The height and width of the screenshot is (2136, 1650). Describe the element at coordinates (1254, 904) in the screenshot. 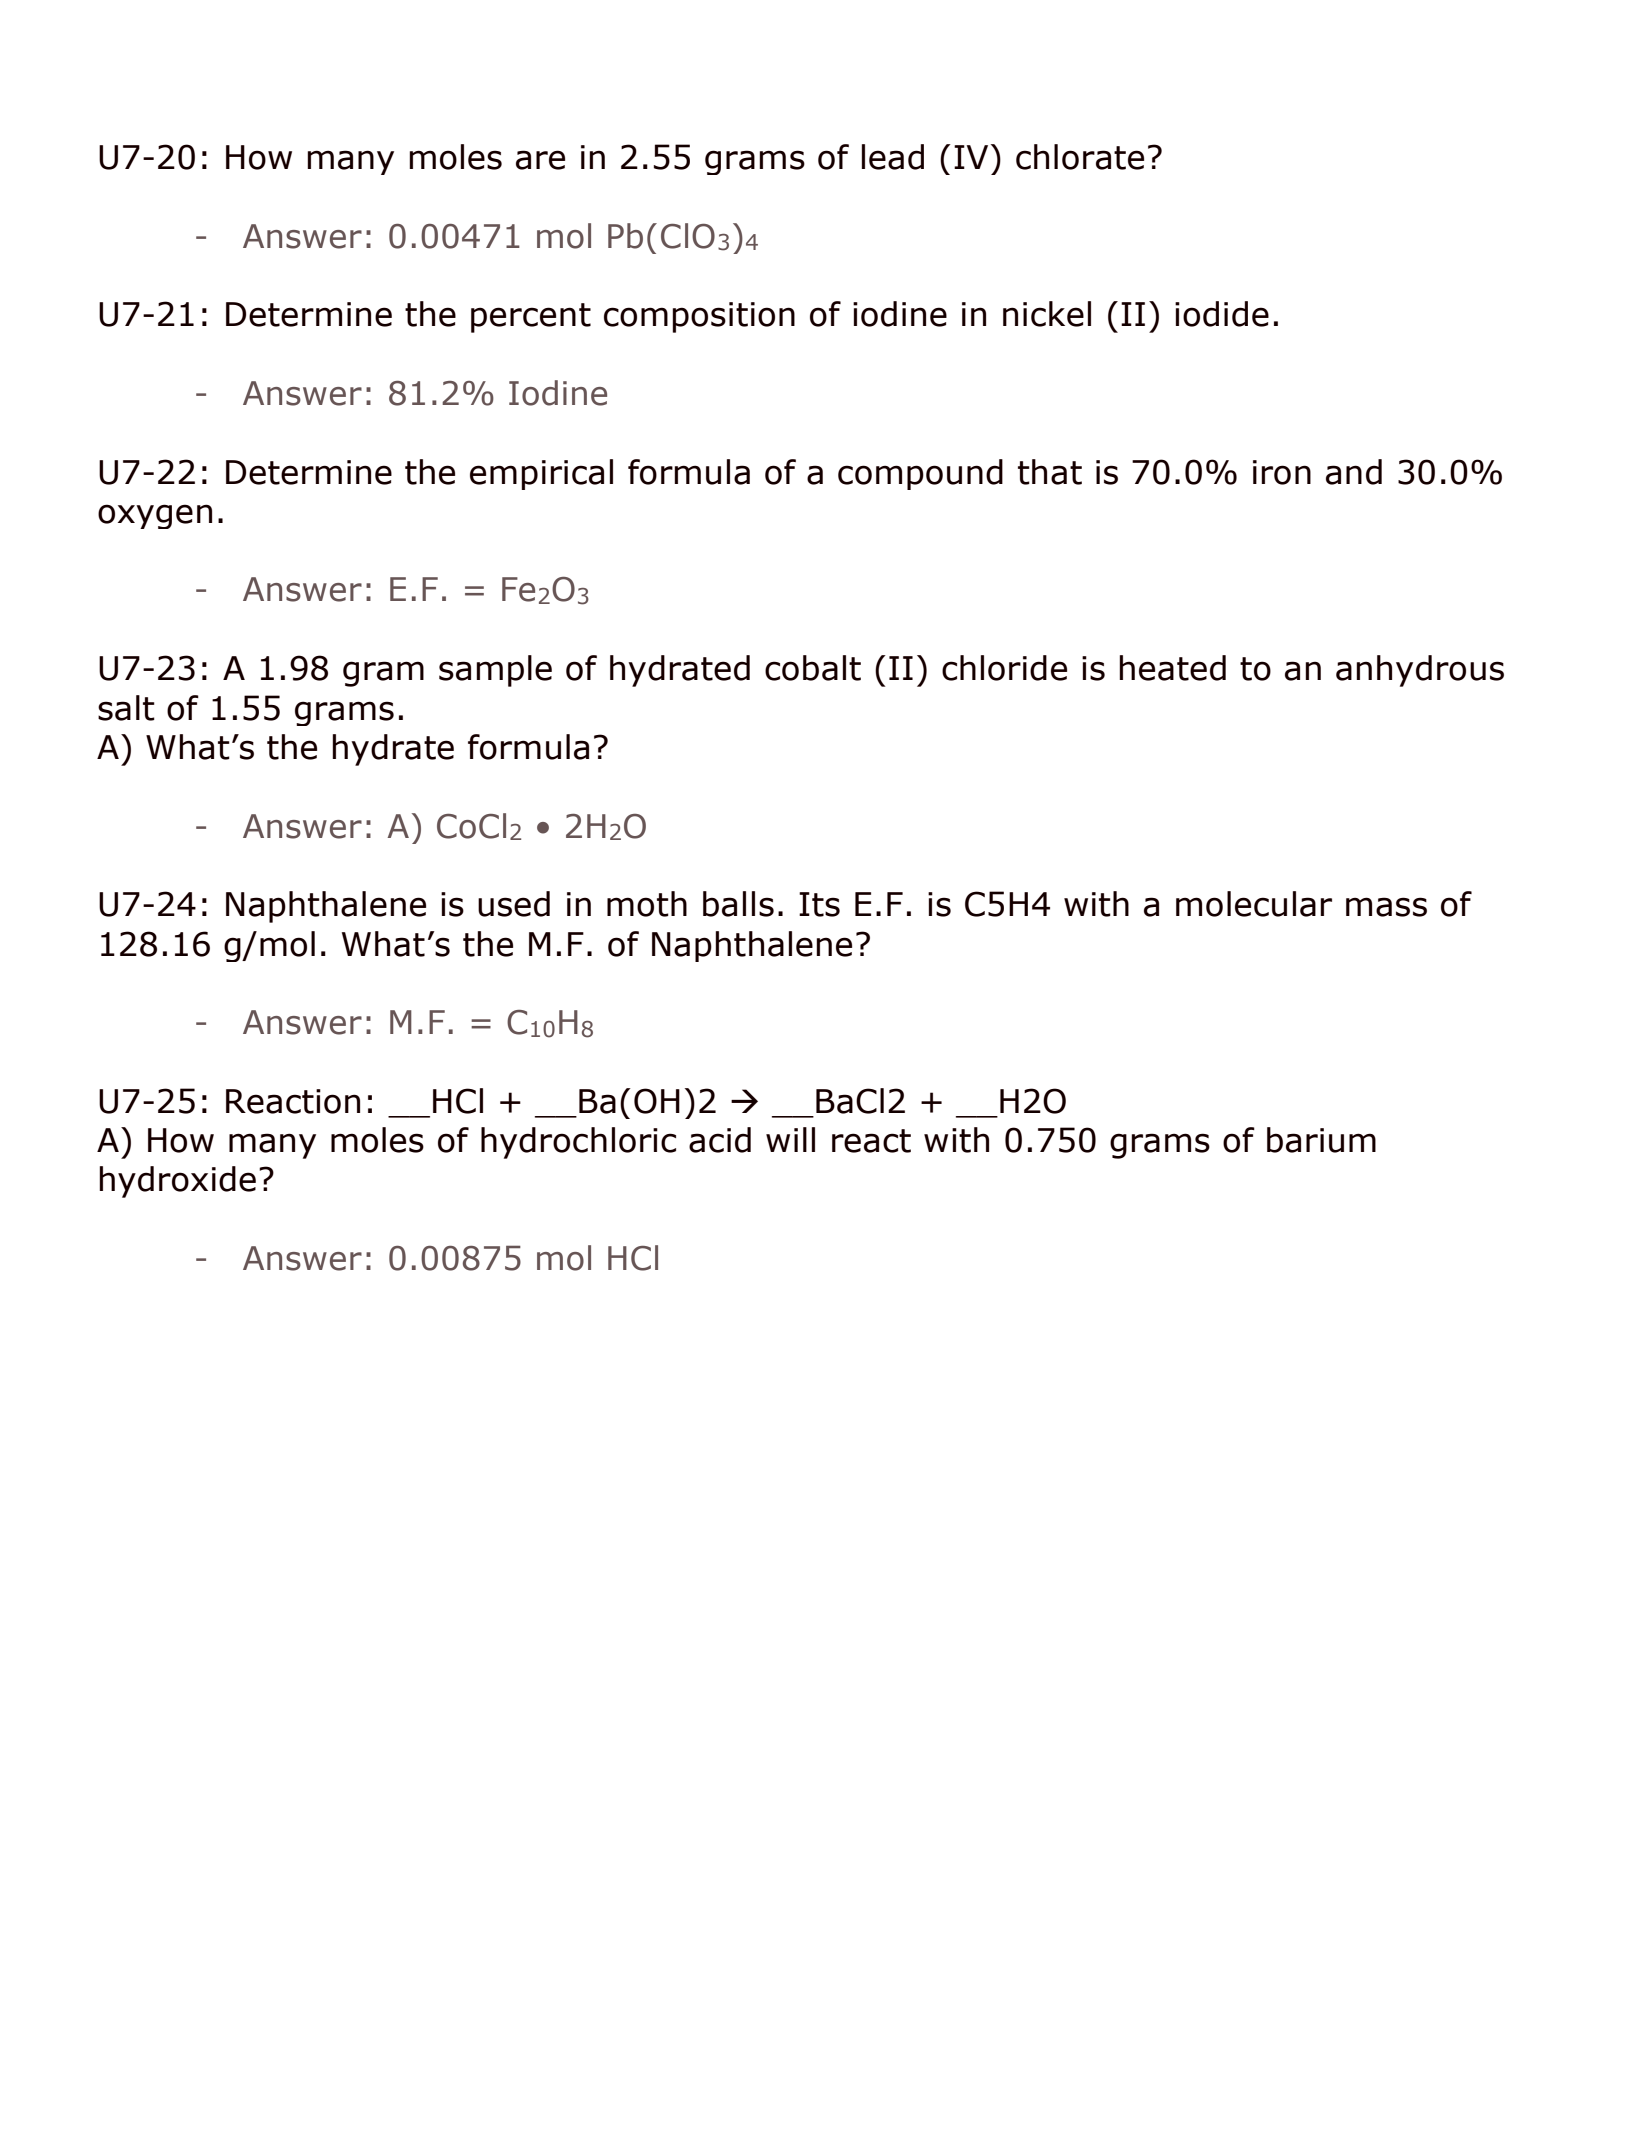

I see `molecular` at that location.
